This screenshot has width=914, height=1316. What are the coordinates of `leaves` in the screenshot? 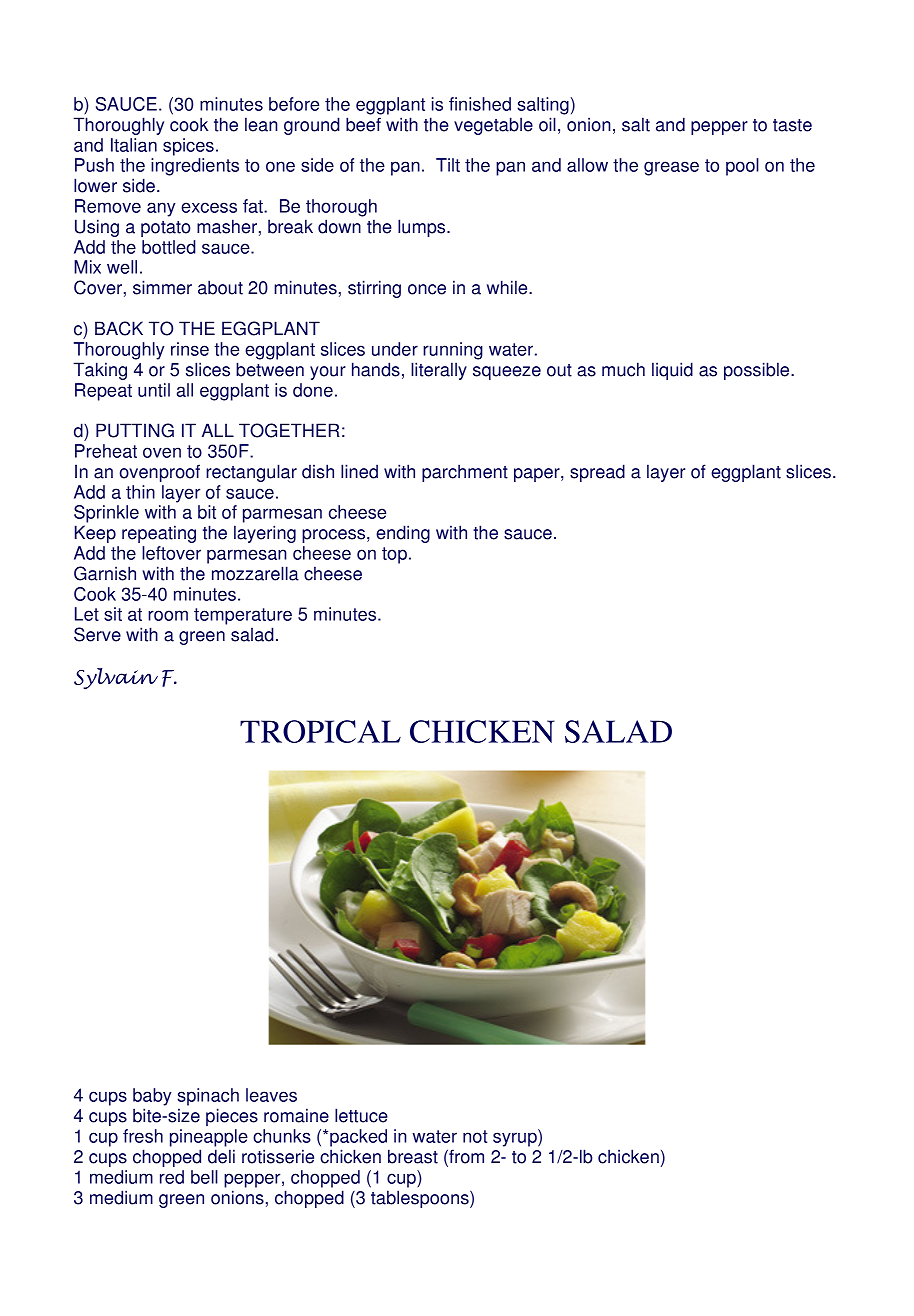 It's located at (271, 1095).
